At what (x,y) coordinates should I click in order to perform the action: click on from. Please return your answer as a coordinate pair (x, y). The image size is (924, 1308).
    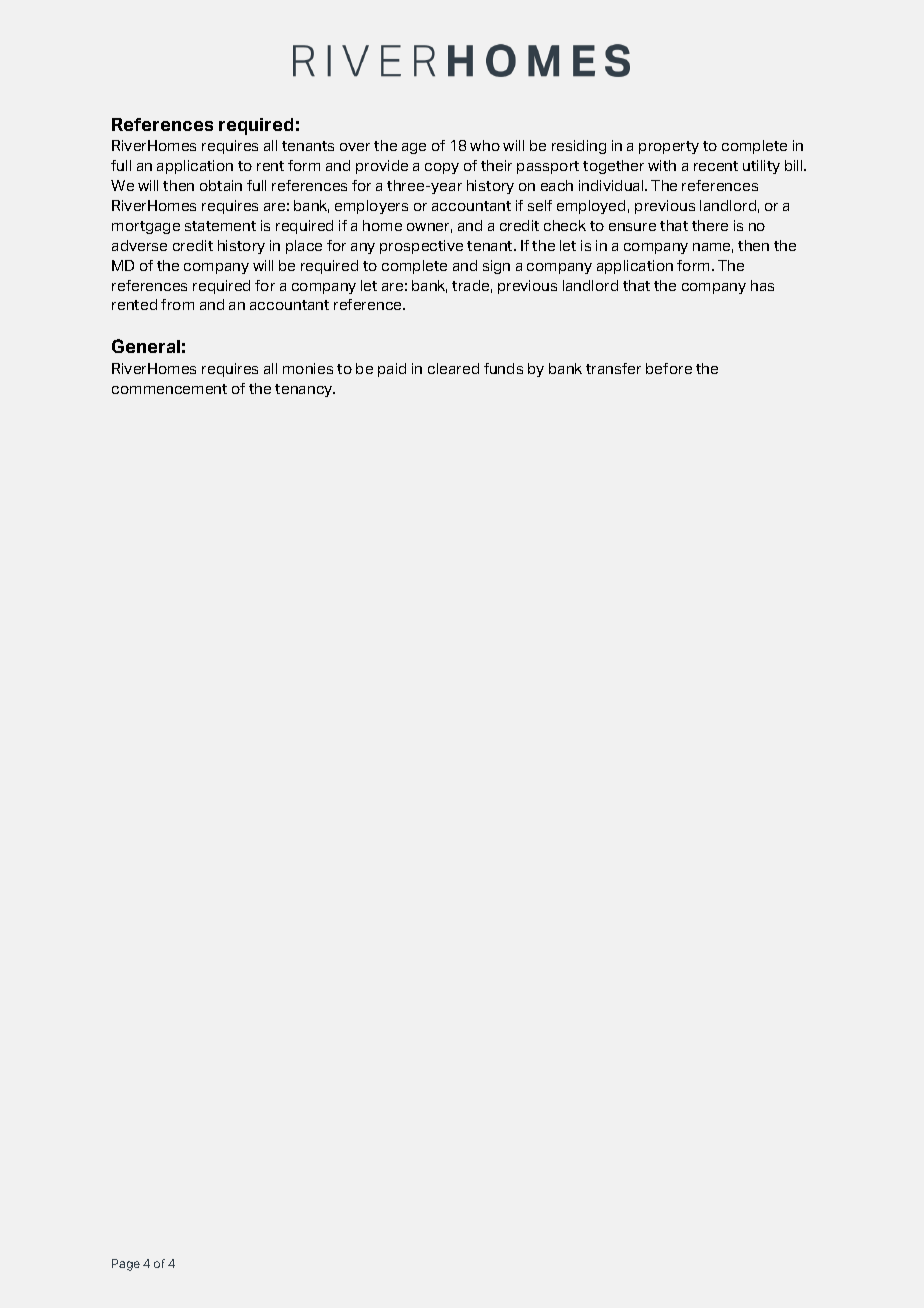
    Looking at the image, I should click on (177, 304).
